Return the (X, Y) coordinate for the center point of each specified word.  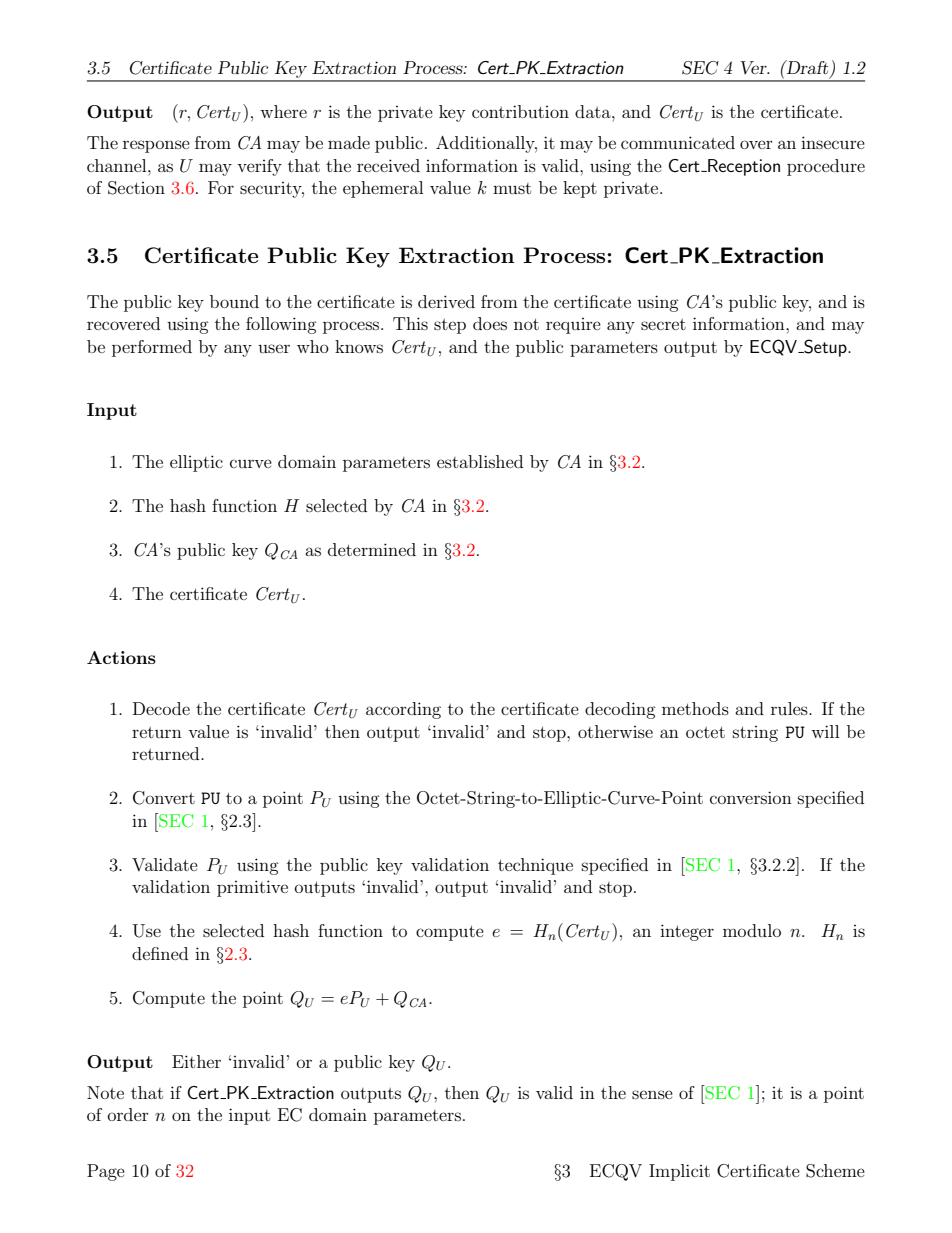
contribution (520, 111)
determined (372, 549)
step (450, 326)
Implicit (679, 1172)
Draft (807, 68)
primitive (252, 888)
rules (790, 708)
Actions (121, 657)
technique (535, 866)
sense (652, 1094)
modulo (752, 930)
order (128, 1114)
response (156, 146)
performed (152, 348)
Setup (825, 348)
